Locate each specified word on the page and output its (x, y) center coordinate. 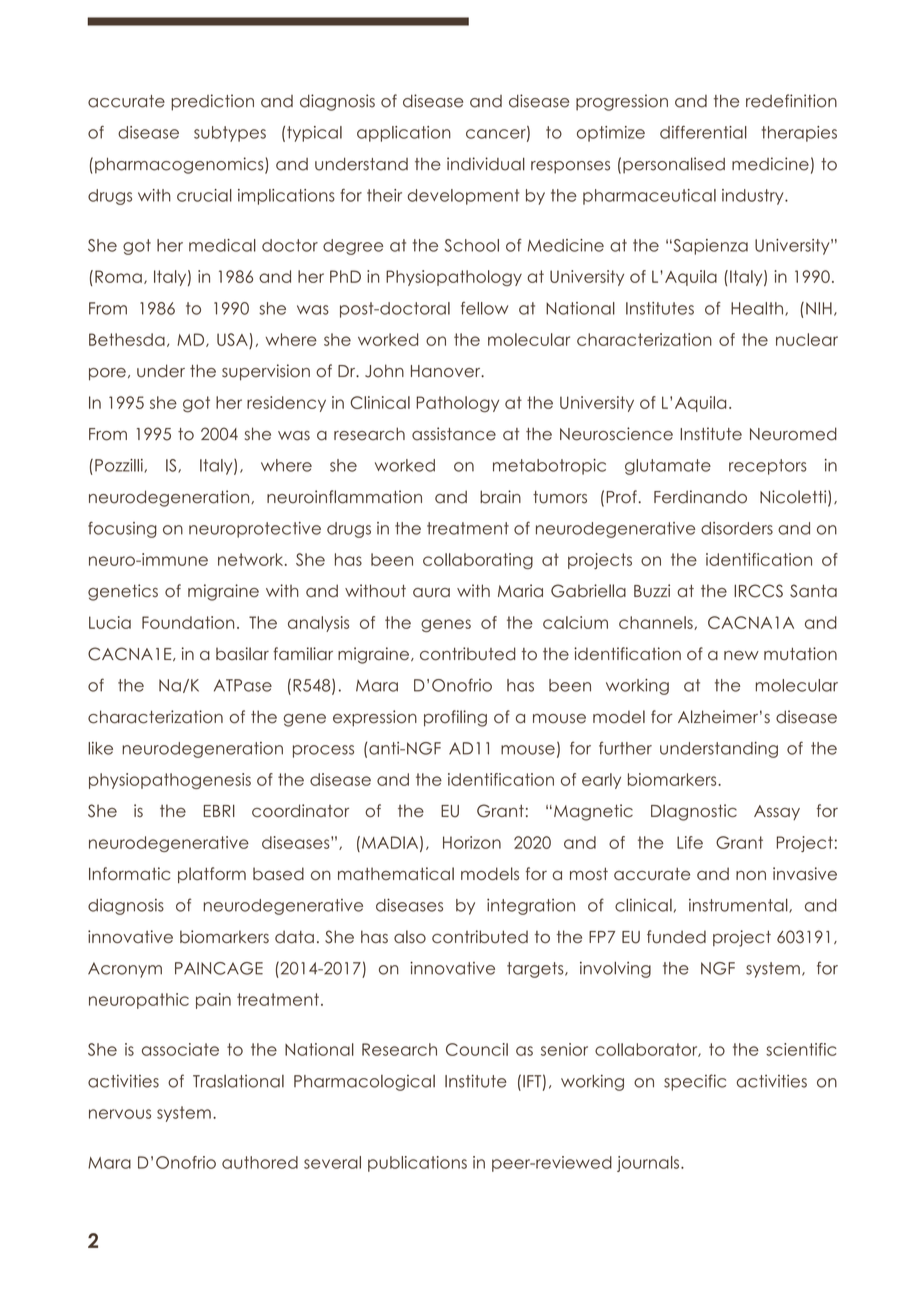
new (741, 656)
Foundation (188, 622)
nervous (120, 1114)
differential (703, 132)
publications (417, 1164)
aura (431, 593)
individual (486, 164)
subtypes (230, 134)
